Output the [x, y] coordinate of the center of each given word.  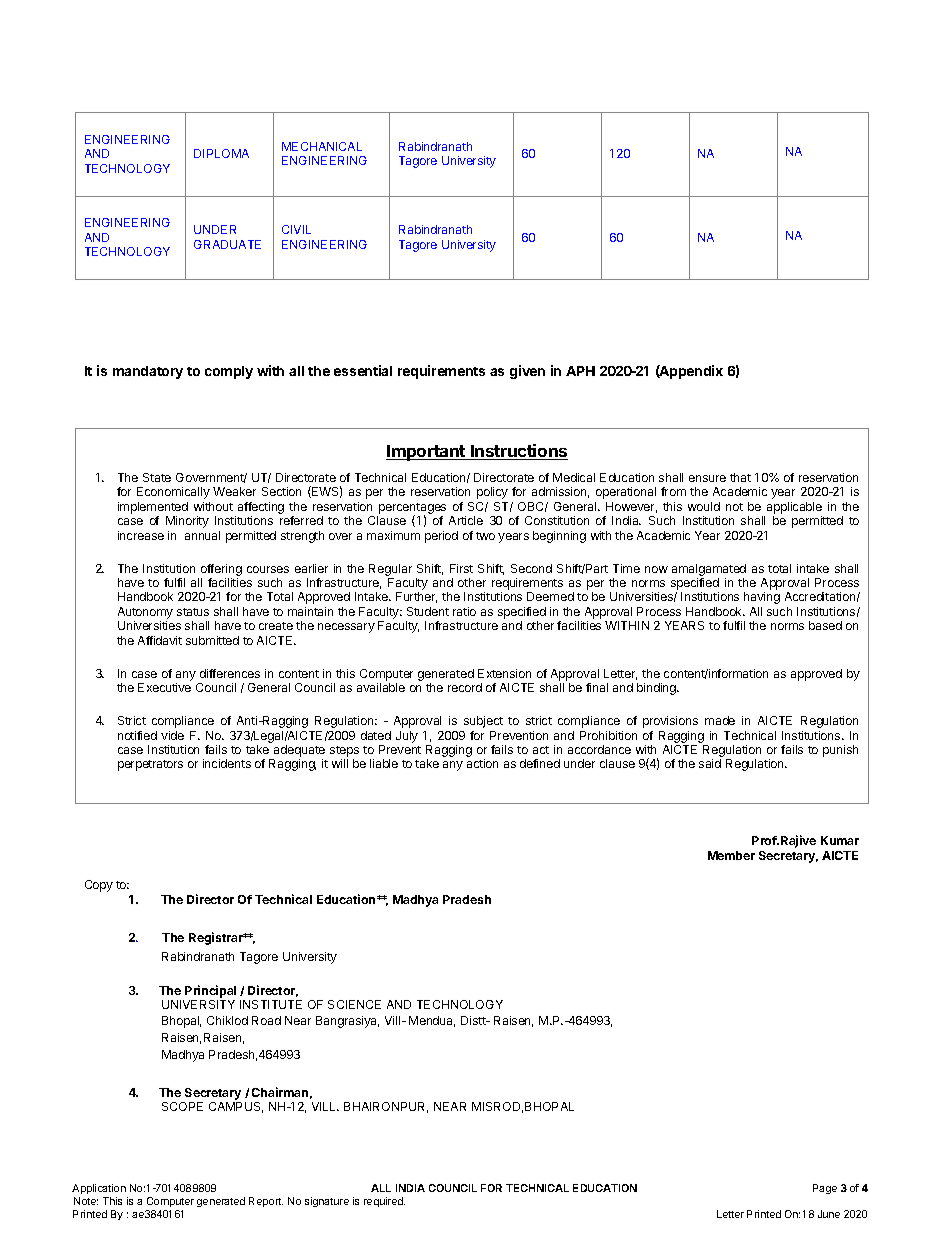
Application [99, 1189]
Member [731, 855]
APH [580, 371]
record [465, 687]
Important [426, 453]
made [720, 720]
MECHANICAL [322, 146]
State [157, 477]
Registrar [217, 938]
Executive [164, 687]
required [384, 1202]
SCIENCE [354, 1004]
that [740, 477]
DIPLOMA [221, 153]
